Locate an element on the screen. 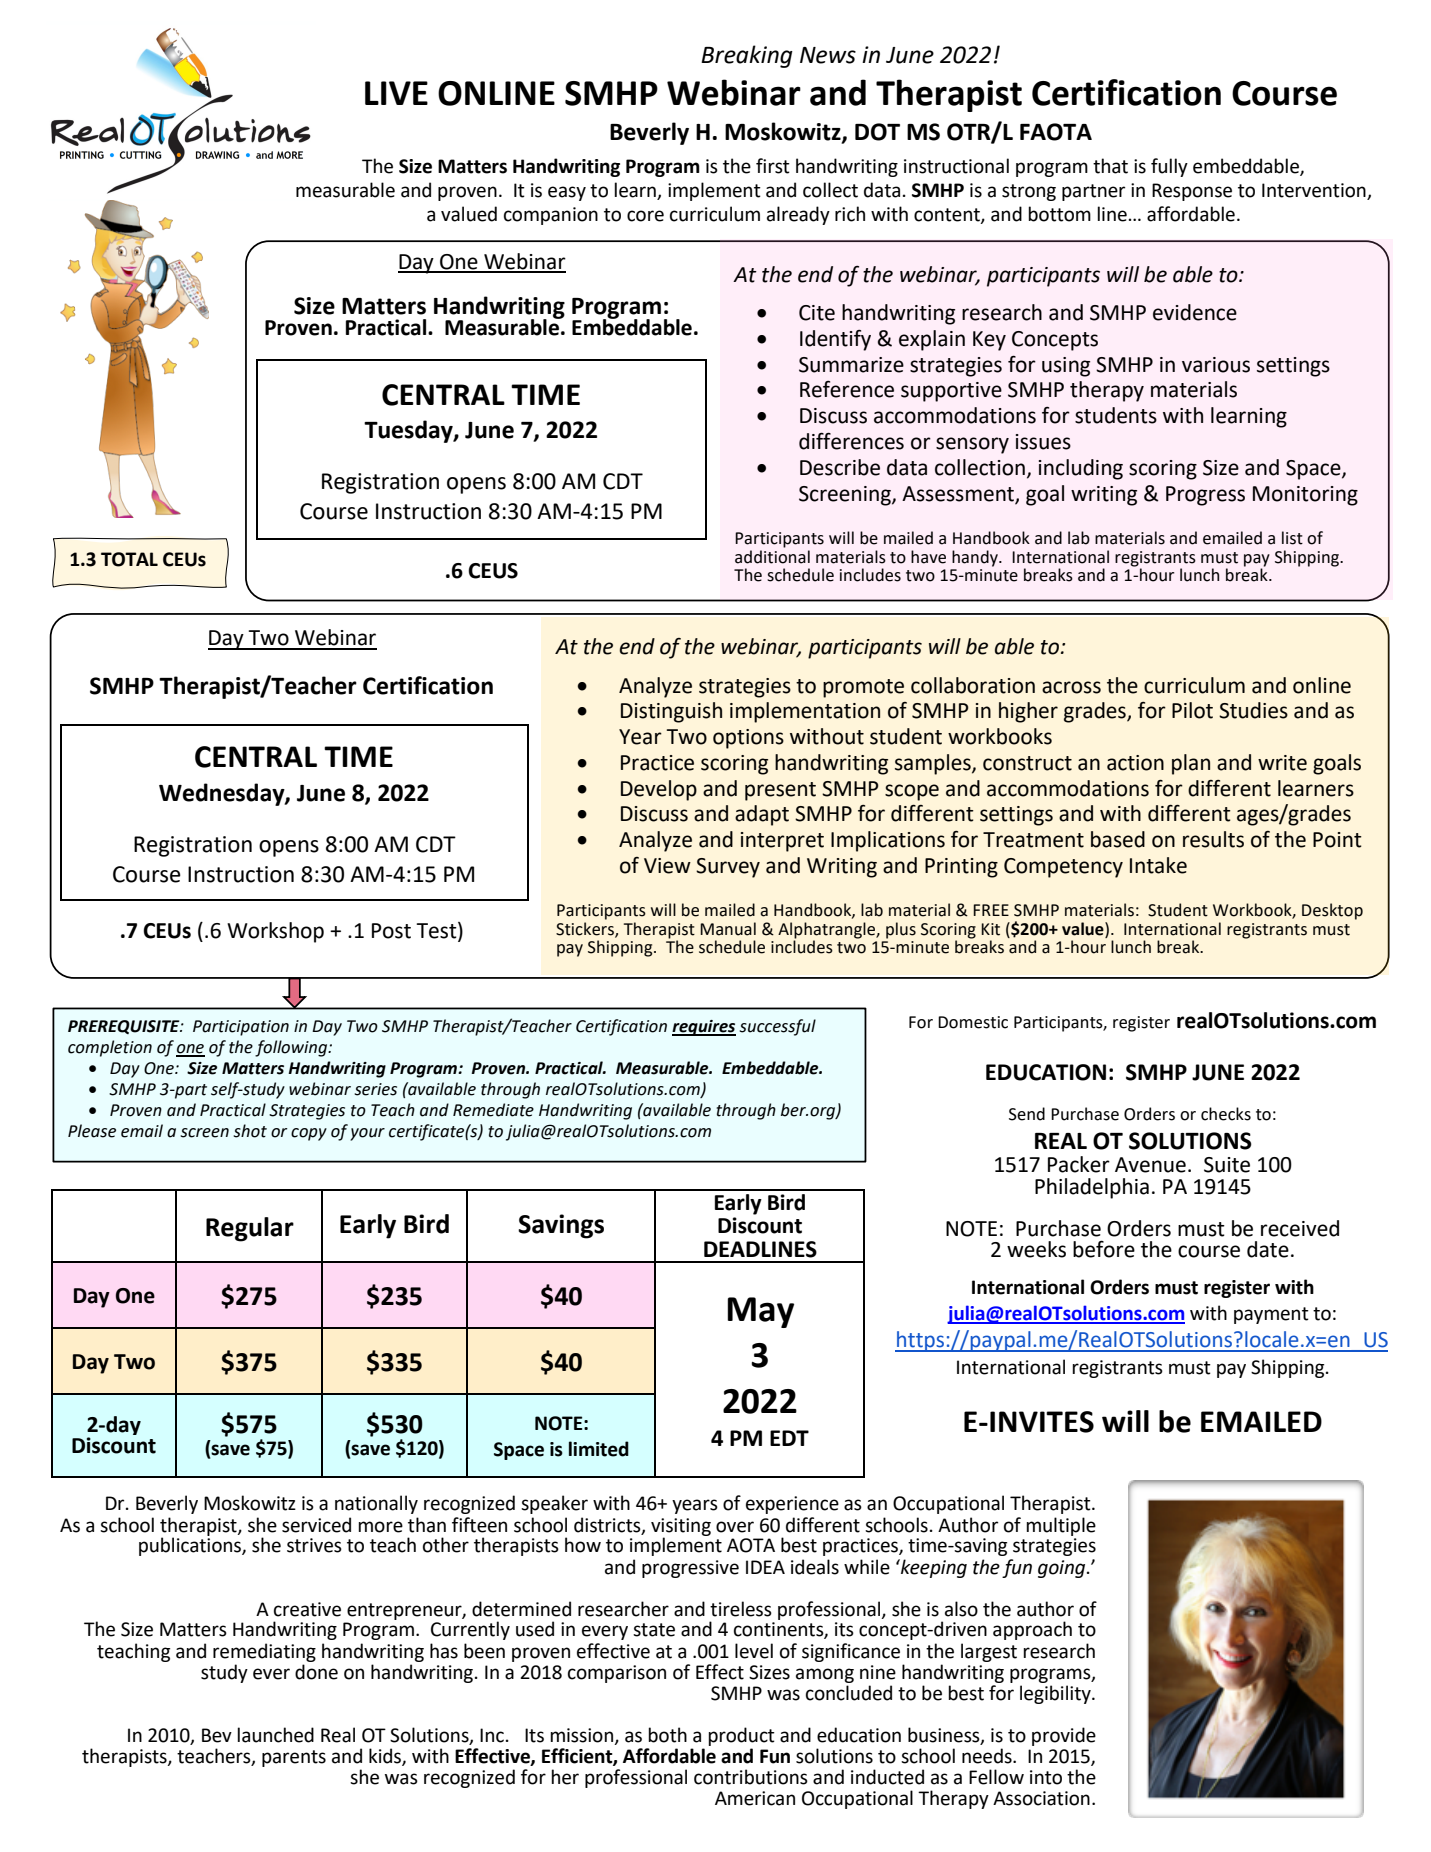  serviced is located at coordinates (316, 1525).
